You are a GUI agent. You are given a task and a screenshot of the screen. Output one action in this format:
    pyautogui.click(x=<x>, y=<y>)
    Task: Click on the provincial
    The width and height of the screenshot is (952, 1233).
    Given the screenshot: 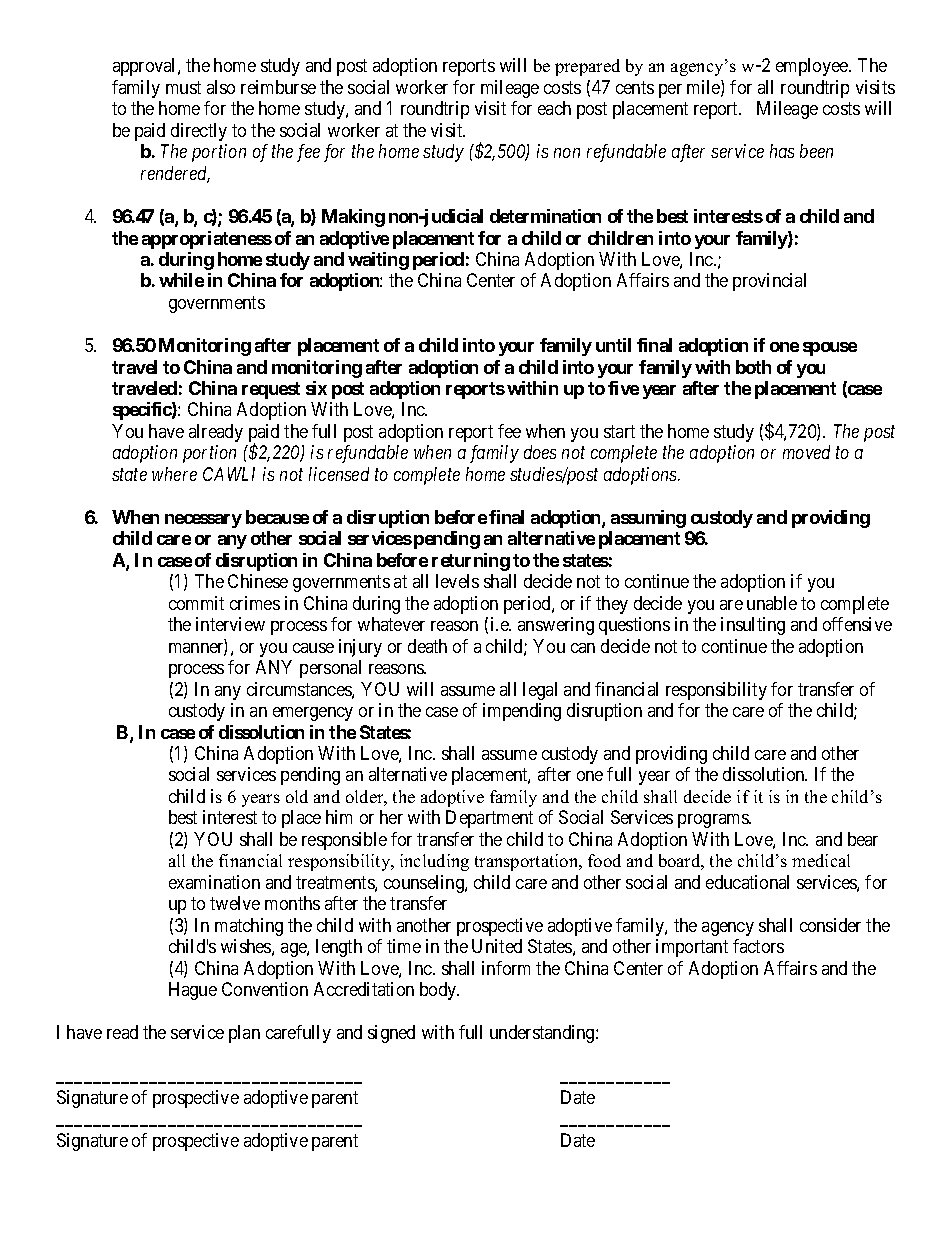 What is the action you would take?
    pyautogui.click(x=769, y=282)
